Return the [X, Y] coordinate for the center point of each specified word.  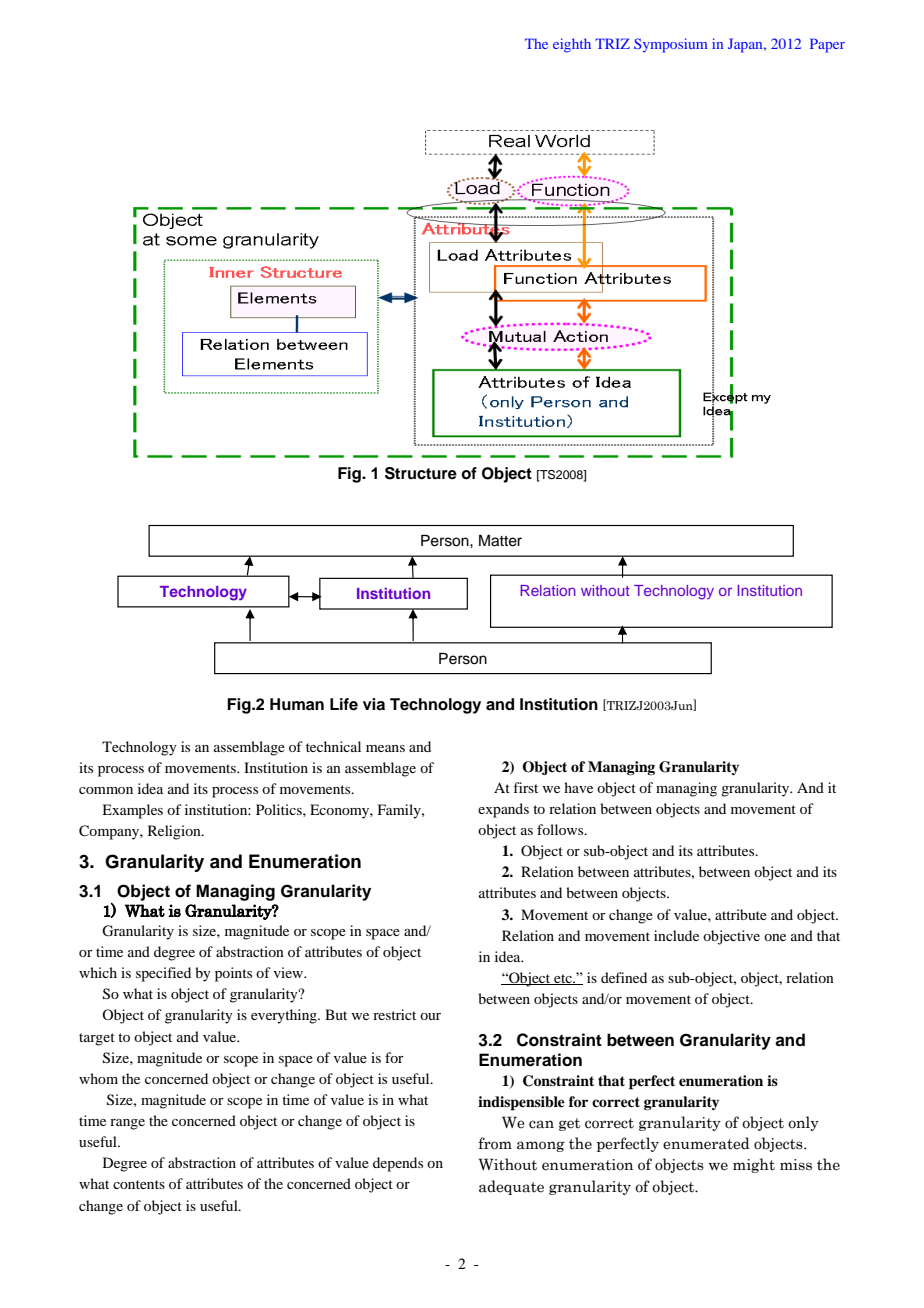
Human [297, 704]
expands [503, 810]
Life [344, 704]
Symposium [670, 45]
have [578, 787]
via [374, 704]
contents [139, 1184]
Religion [175, 832]
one [775, 937]
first [525, 787]
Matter [500, 540]
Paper [827, 45]
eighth [572, 45]
